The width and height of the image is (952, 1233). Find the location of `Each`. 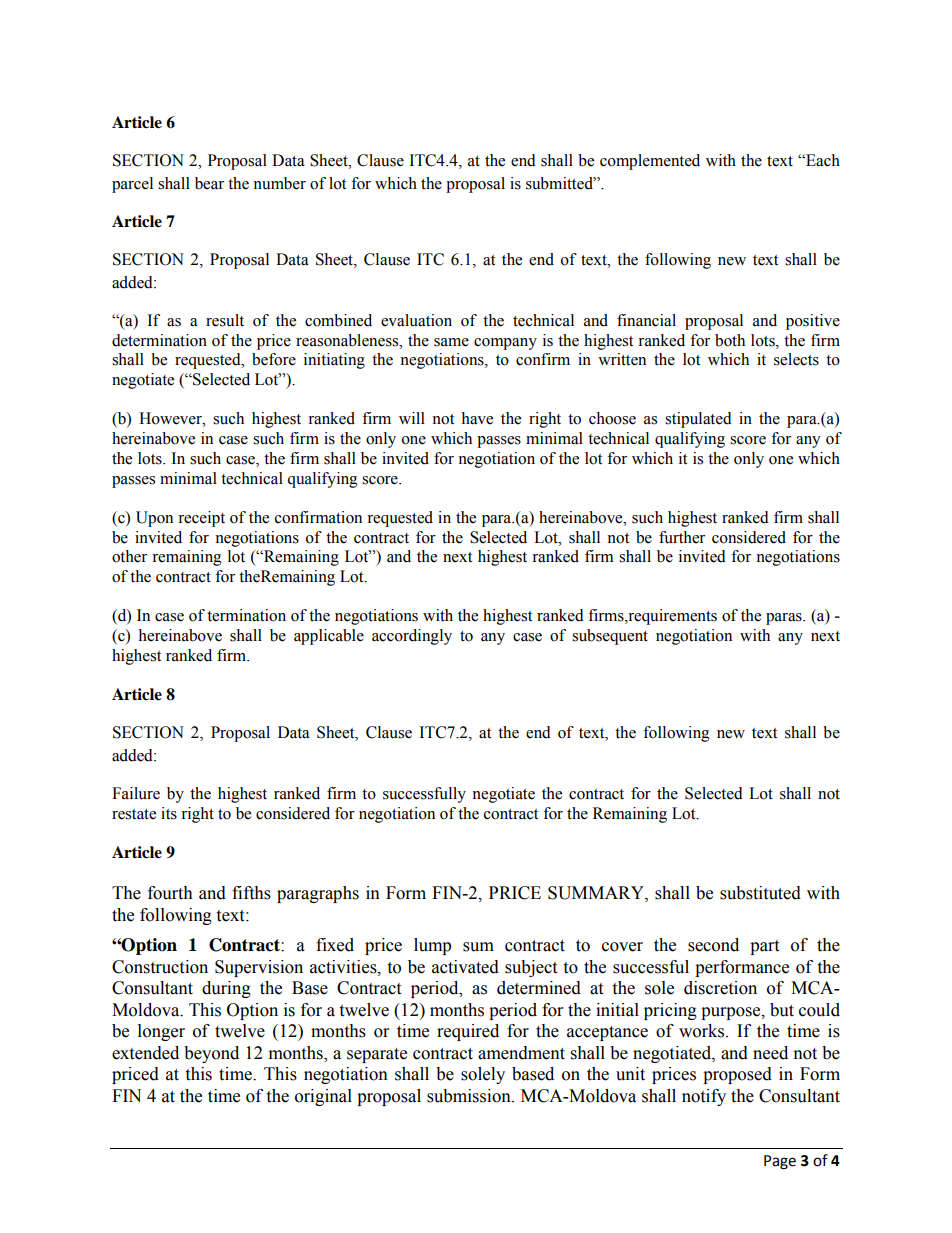

Each is located at coordinates (822, 160).
